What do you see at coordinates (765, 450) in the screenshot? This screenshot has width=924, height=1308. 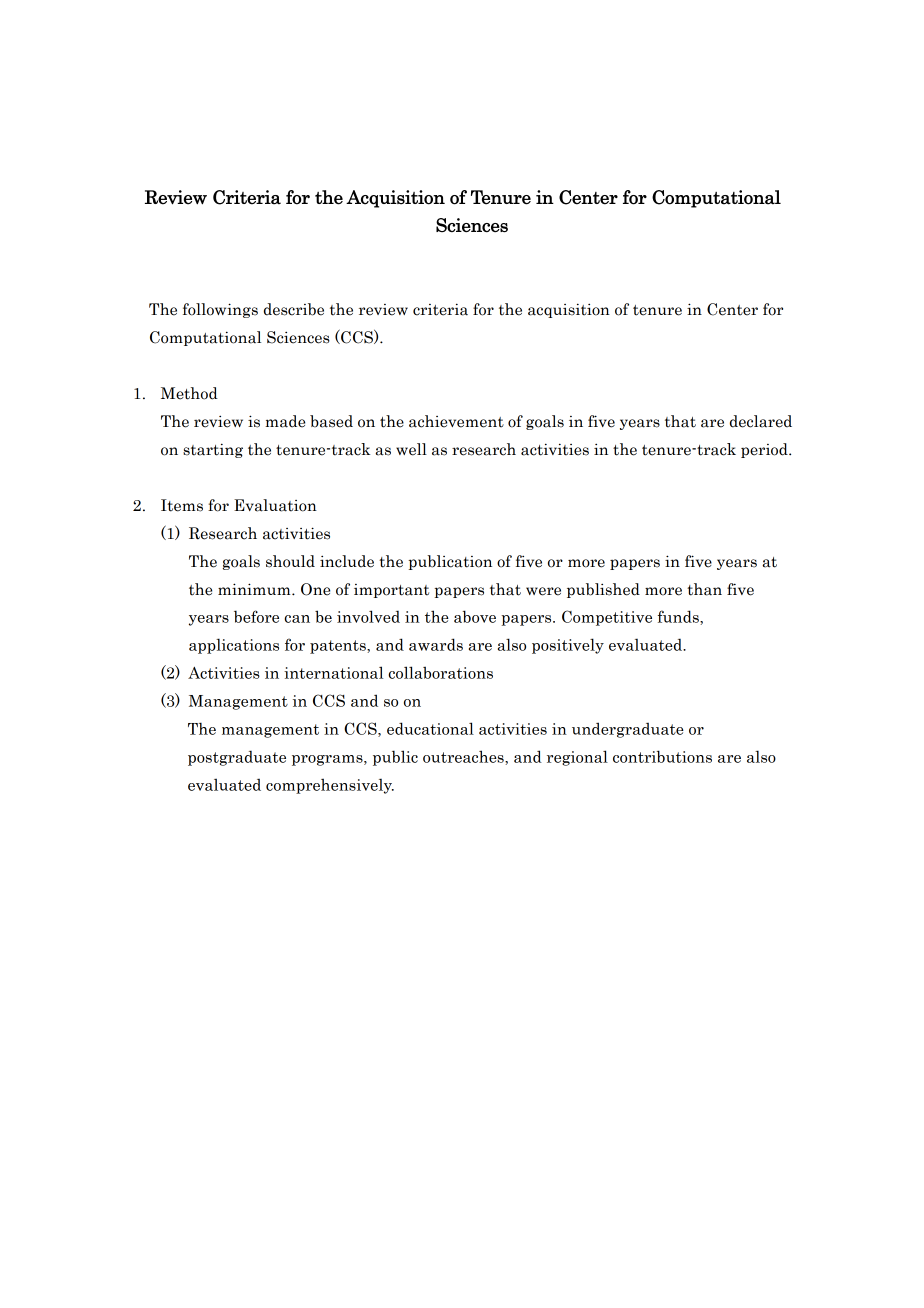 I see `period` at bounding box center [765, 450].
